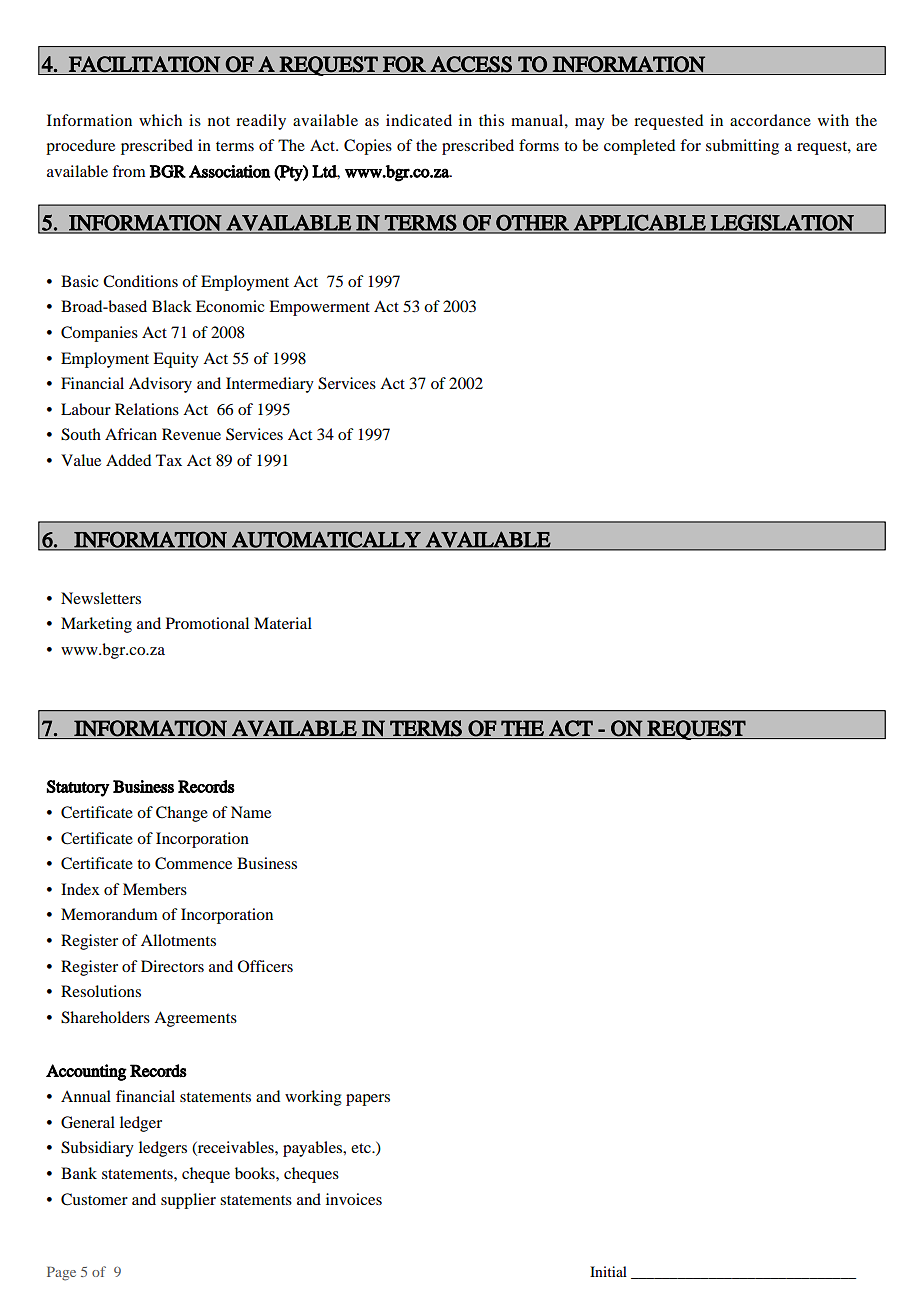  What do you see at coordinates (283, 623) in the screenshot?
I see `Material` at bounding box center [283, 623].
